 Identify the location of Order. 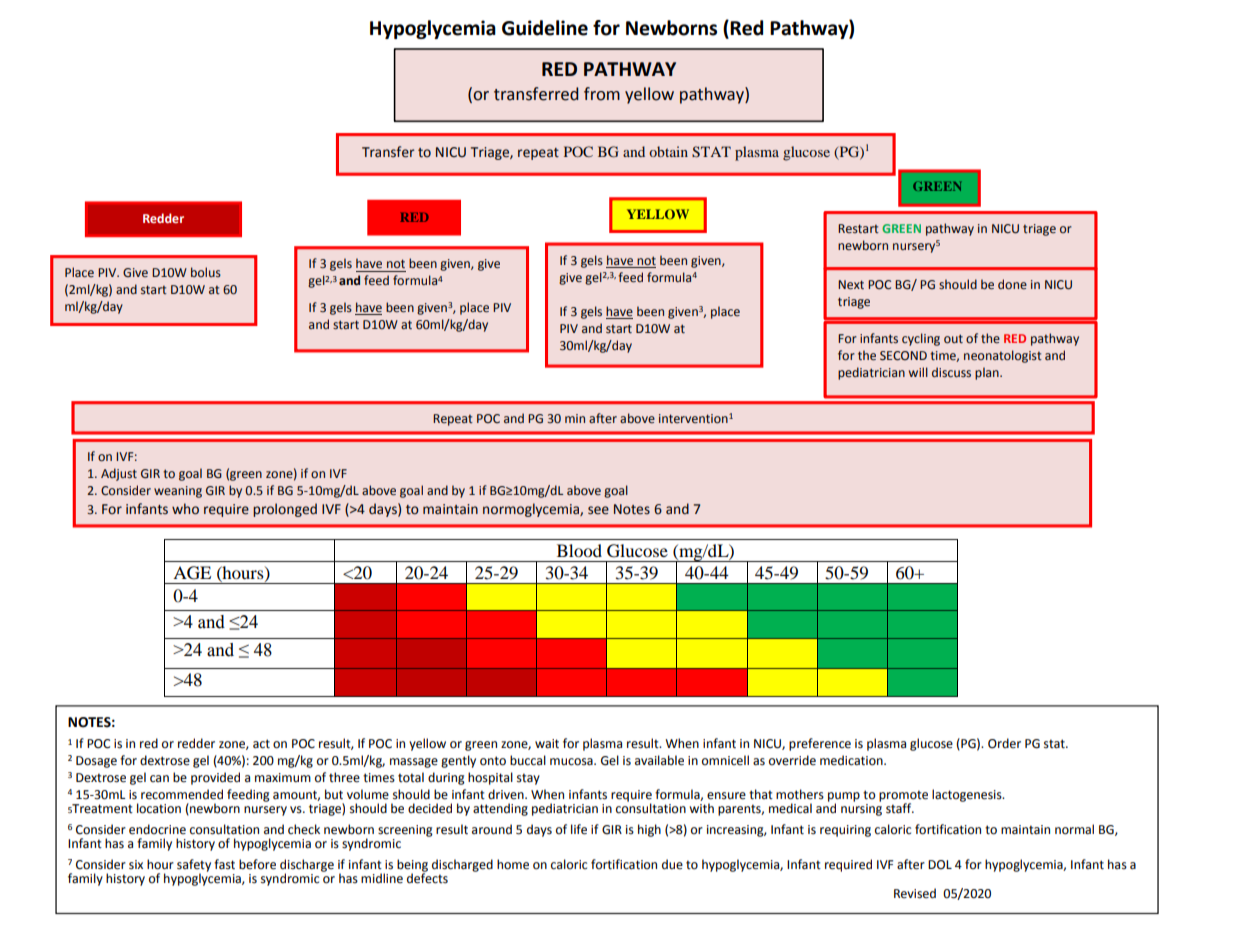
(1004, 743).
